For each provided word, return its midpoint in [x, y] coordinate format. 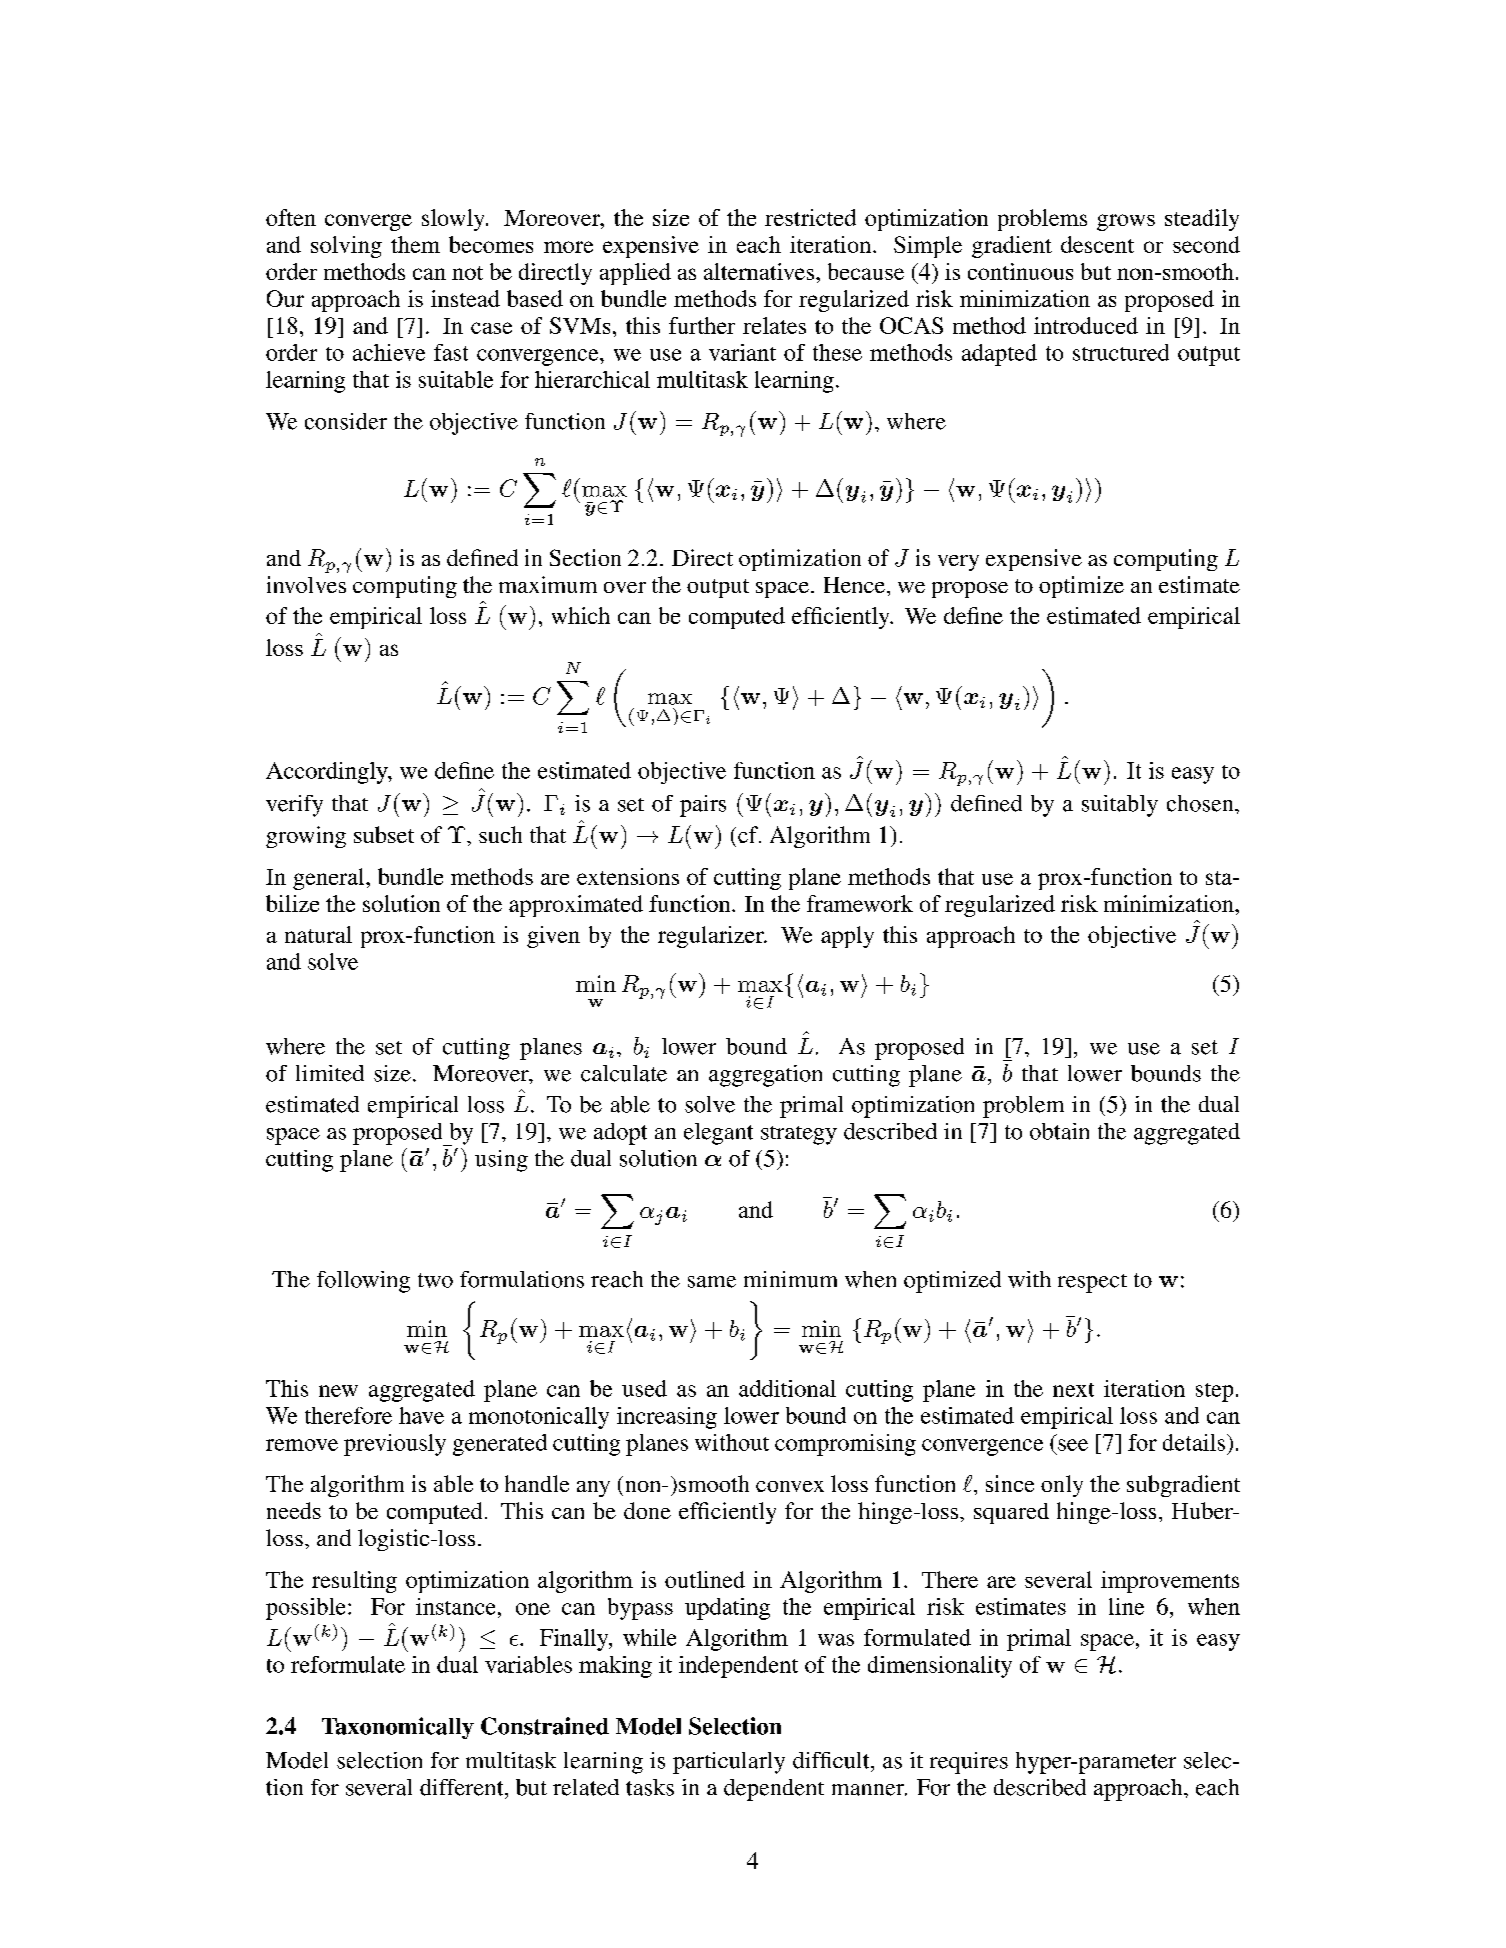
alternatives [759, 271]
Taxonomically [398, 1728]
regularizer [712, 937]
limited [330, 1073]
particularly [729, 1763]
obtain [1059, 1131]
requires [969, 1763]
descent [1097, 244]
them [415, 244]
